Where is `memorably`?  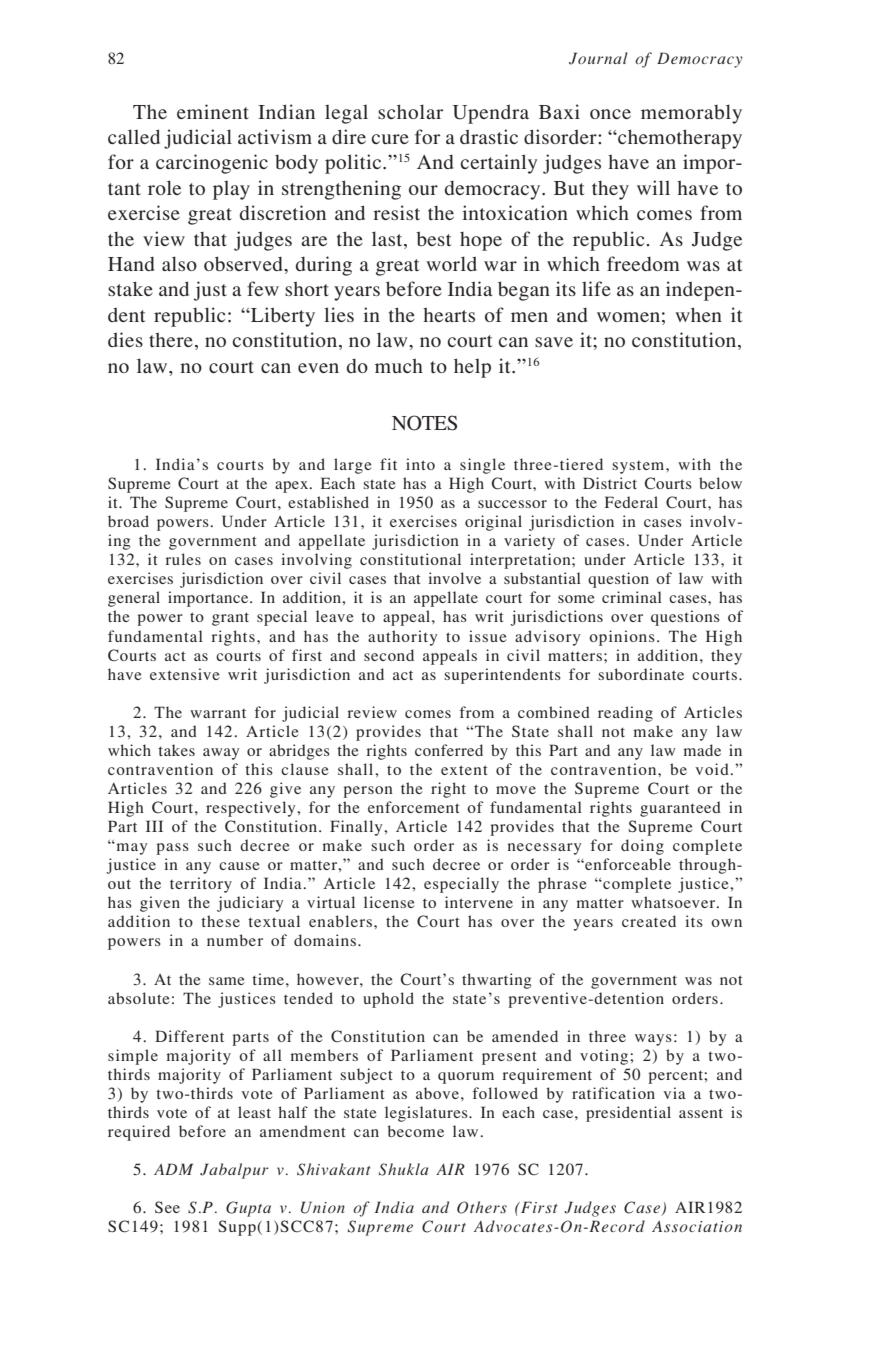
memorably is located at coordinates (691, 114).
